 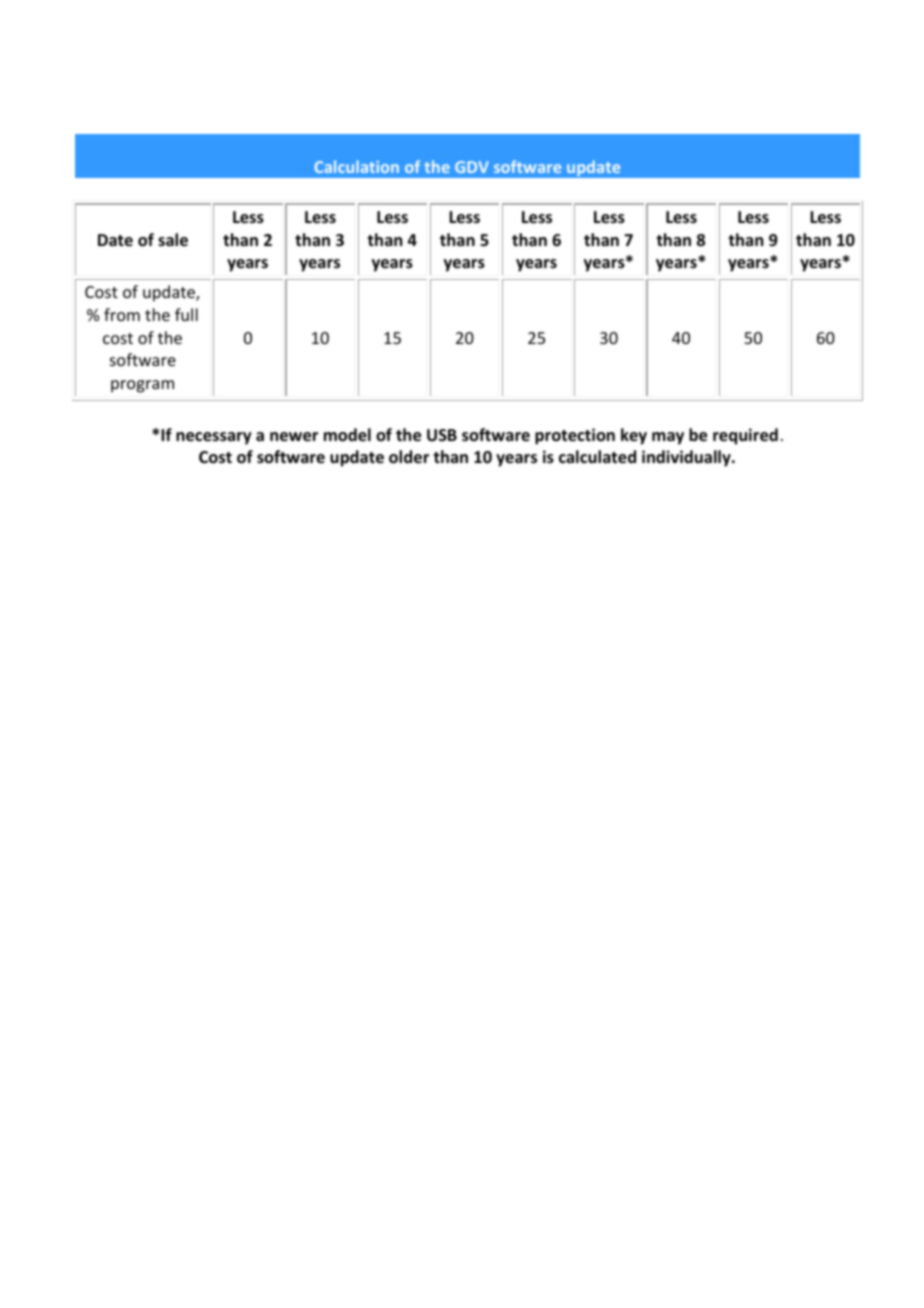 What do you see at coordinates (186, 314) in the screenshot?
I see `full` at bounding box center [186, 314].
